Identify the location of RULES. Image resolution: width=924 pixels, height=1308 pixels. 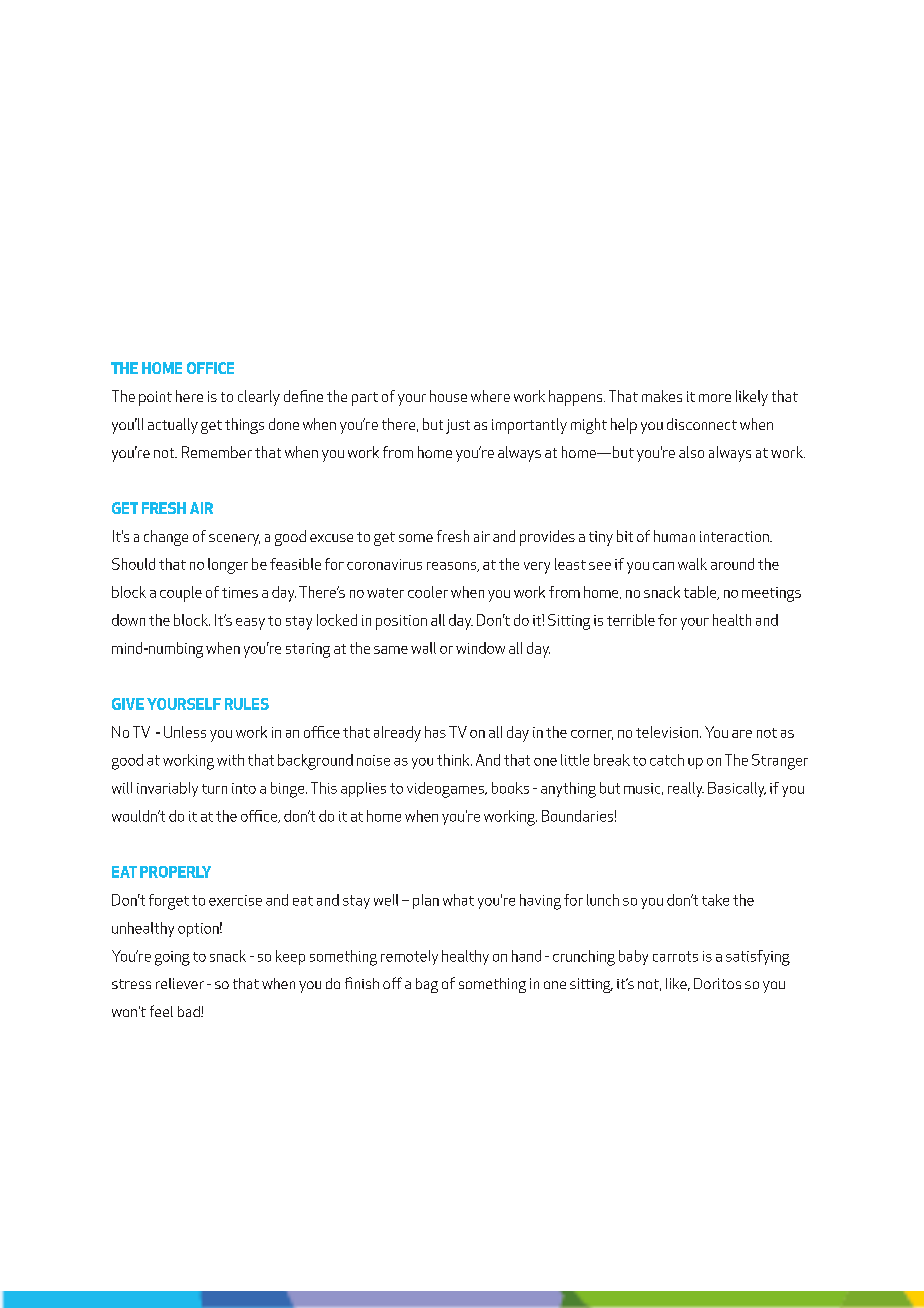
(247, 704).
